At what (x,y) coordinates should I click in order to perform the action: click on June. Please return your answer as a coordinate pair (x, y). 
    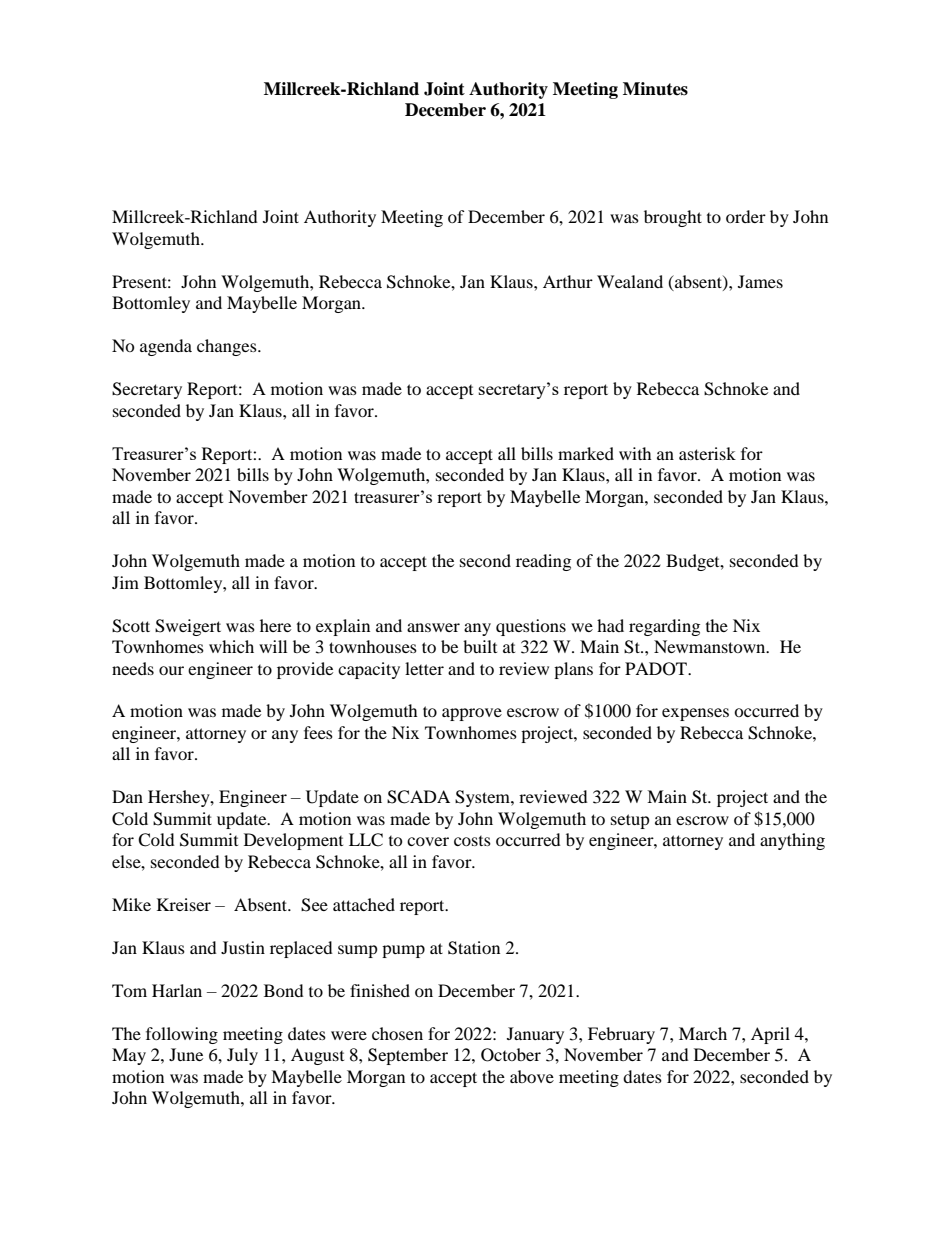
    Looking at the image, I should click on (186, 1054).
